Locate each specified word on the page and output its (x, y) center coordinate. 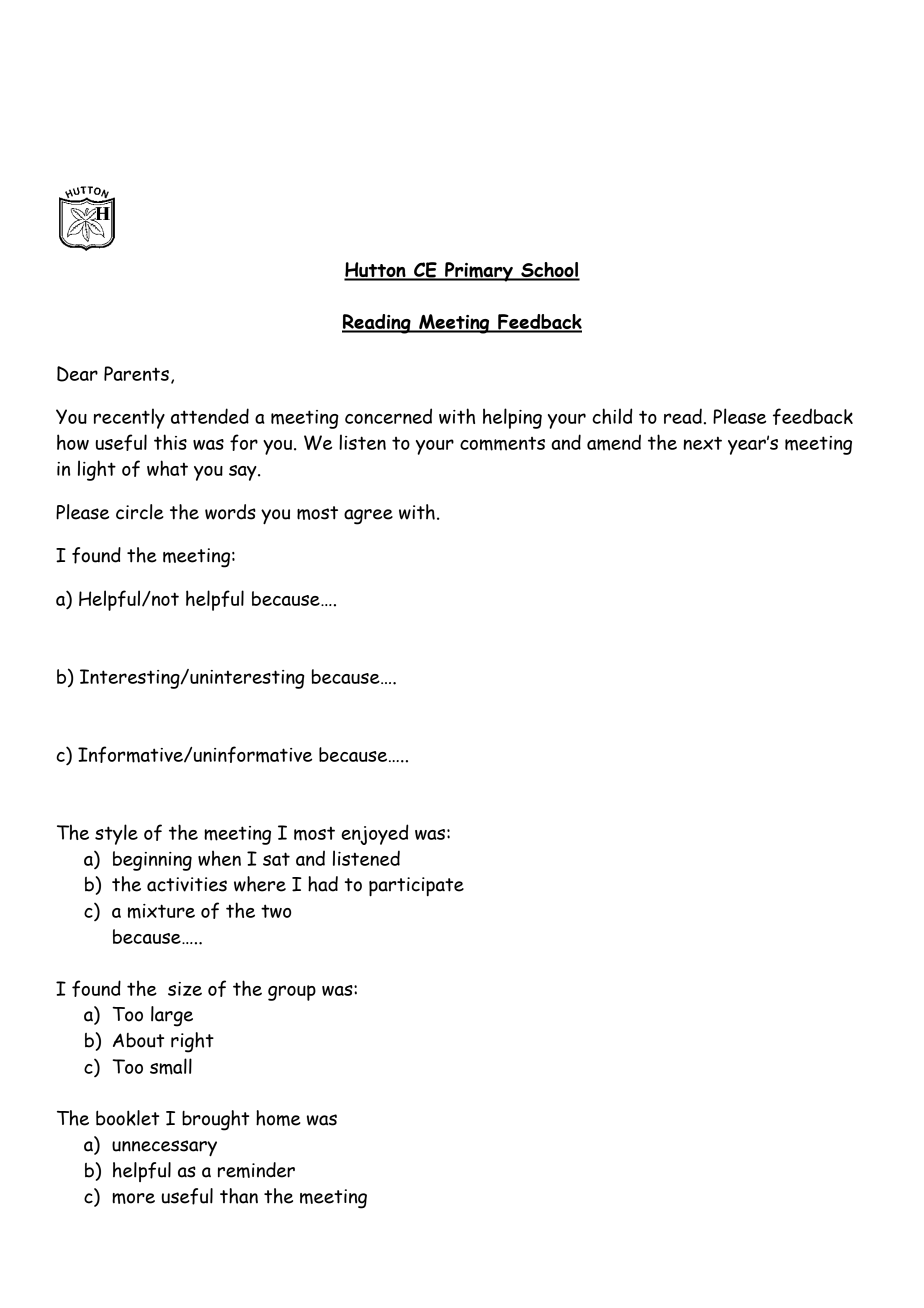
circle (140, 512)
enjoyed (374, 834)
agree (368, 517)
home (278, 1118)
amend (614, 442)
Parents (136, 373)
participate (416, 886)
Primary (479, 272)
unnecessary (164, 1148)
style (116, 834)
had (323, 884)
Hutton (376, 271)
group (292, 993)
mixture (161, 911)
